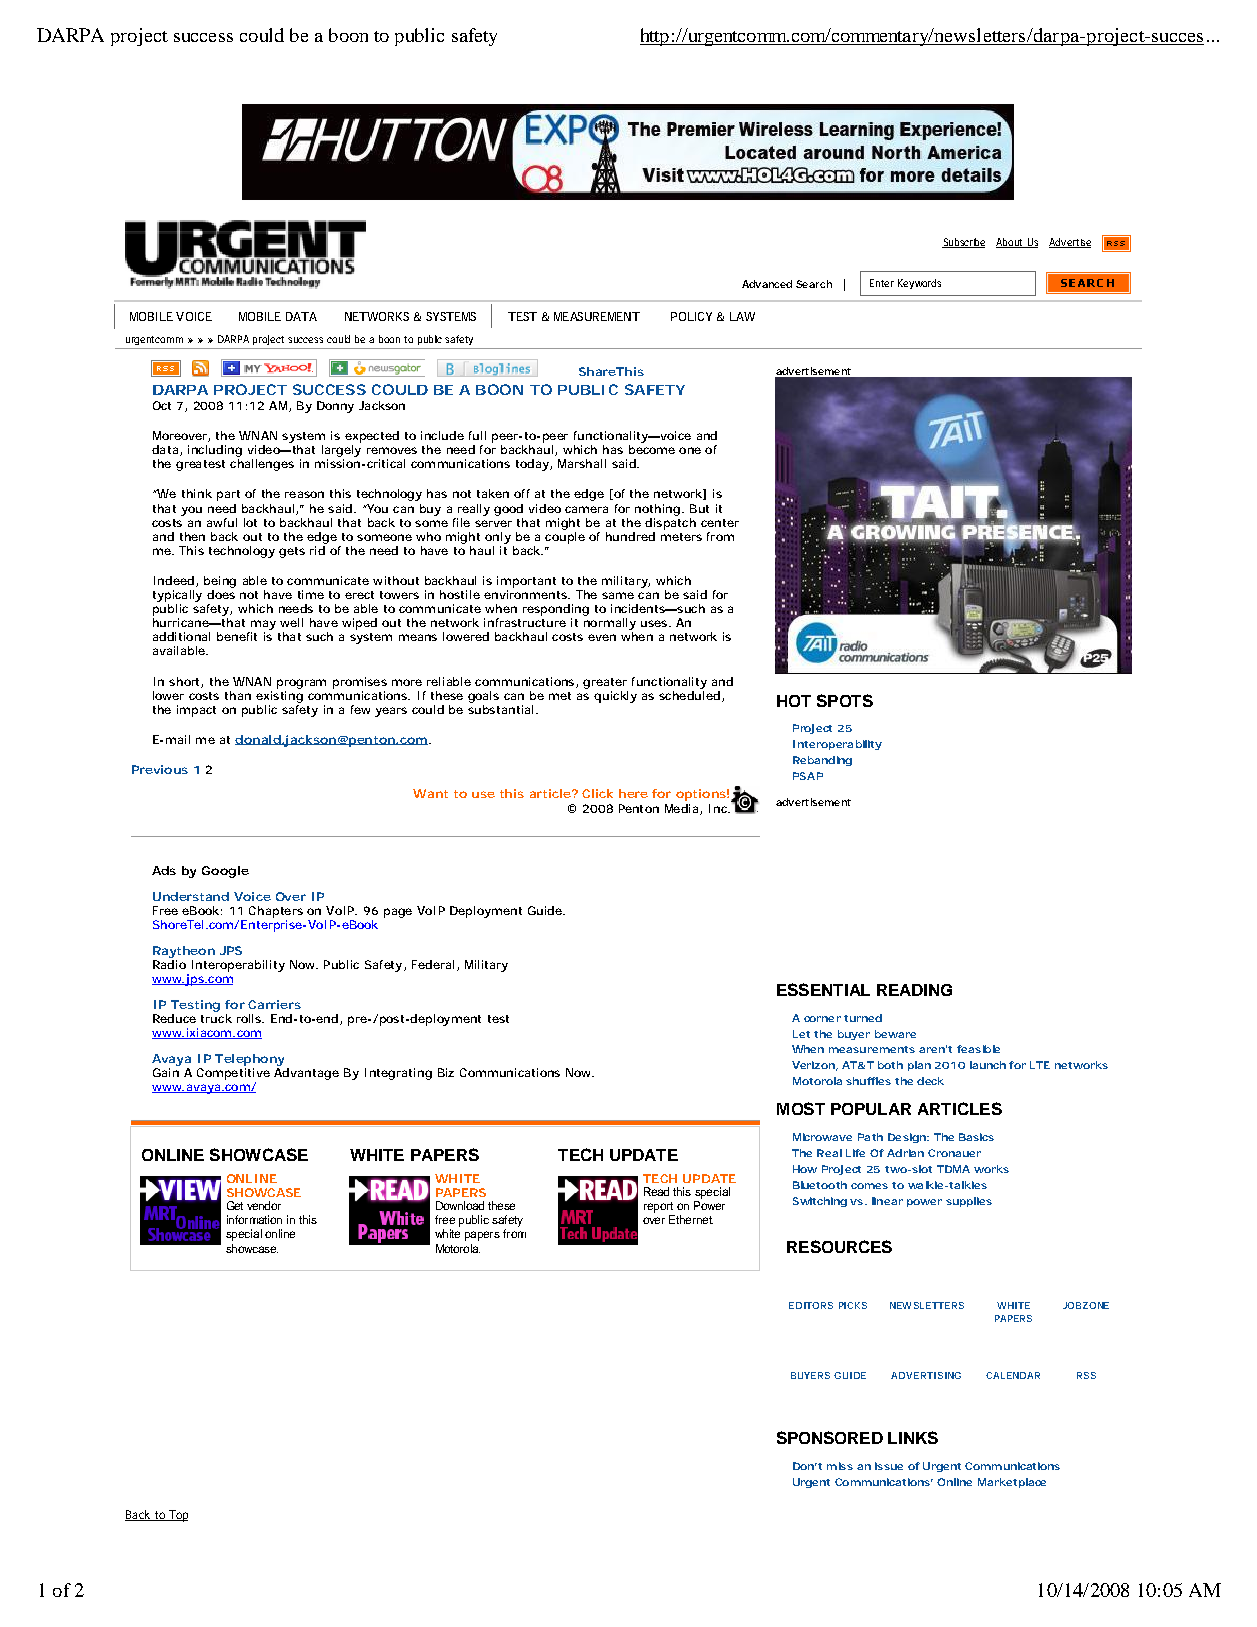 The height and width of the screenshot is (1627, 1257). I want to click on greater, so click(605, 683).
